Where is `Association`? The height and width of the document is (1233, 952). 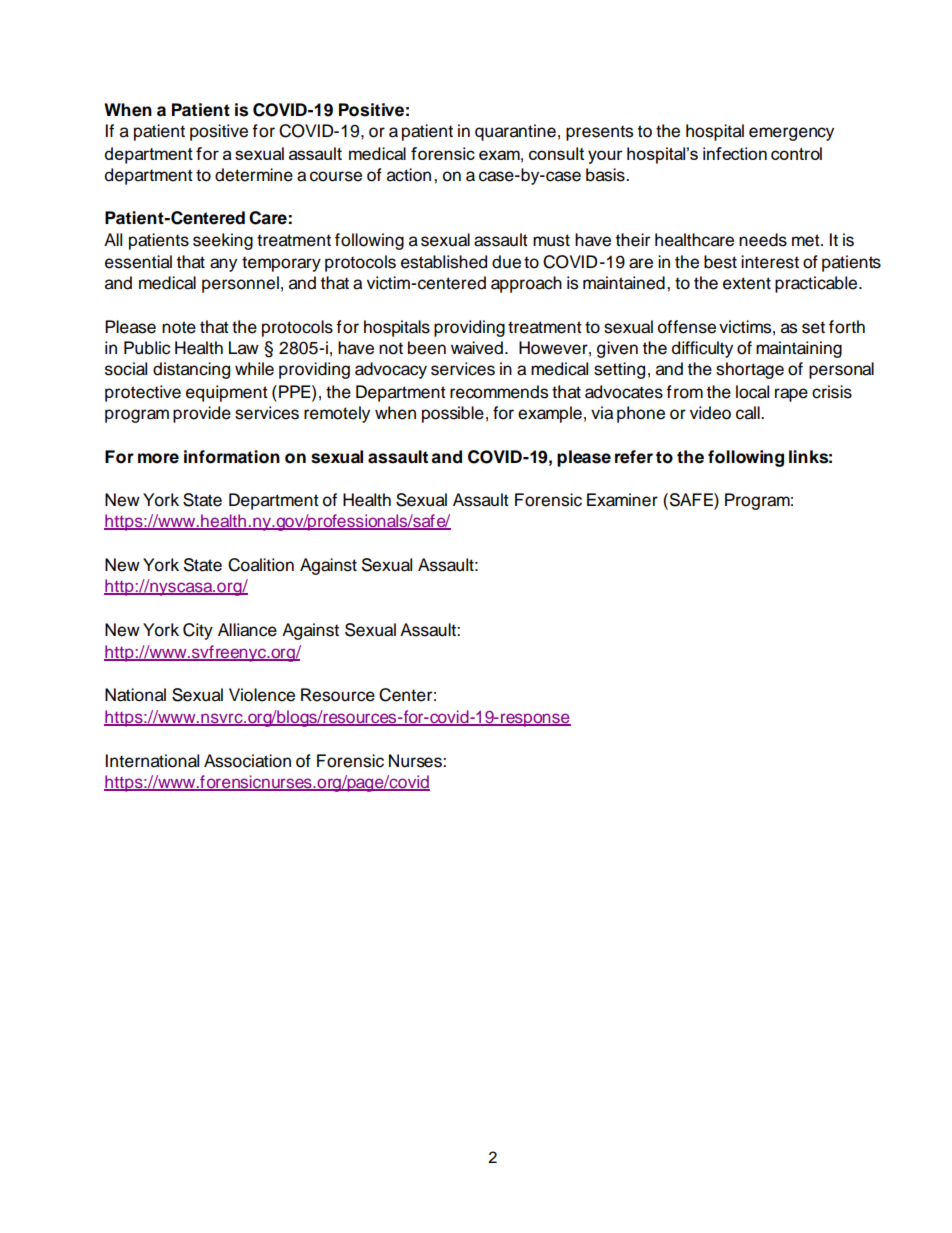
Association is located at coordinates (247, 761).
